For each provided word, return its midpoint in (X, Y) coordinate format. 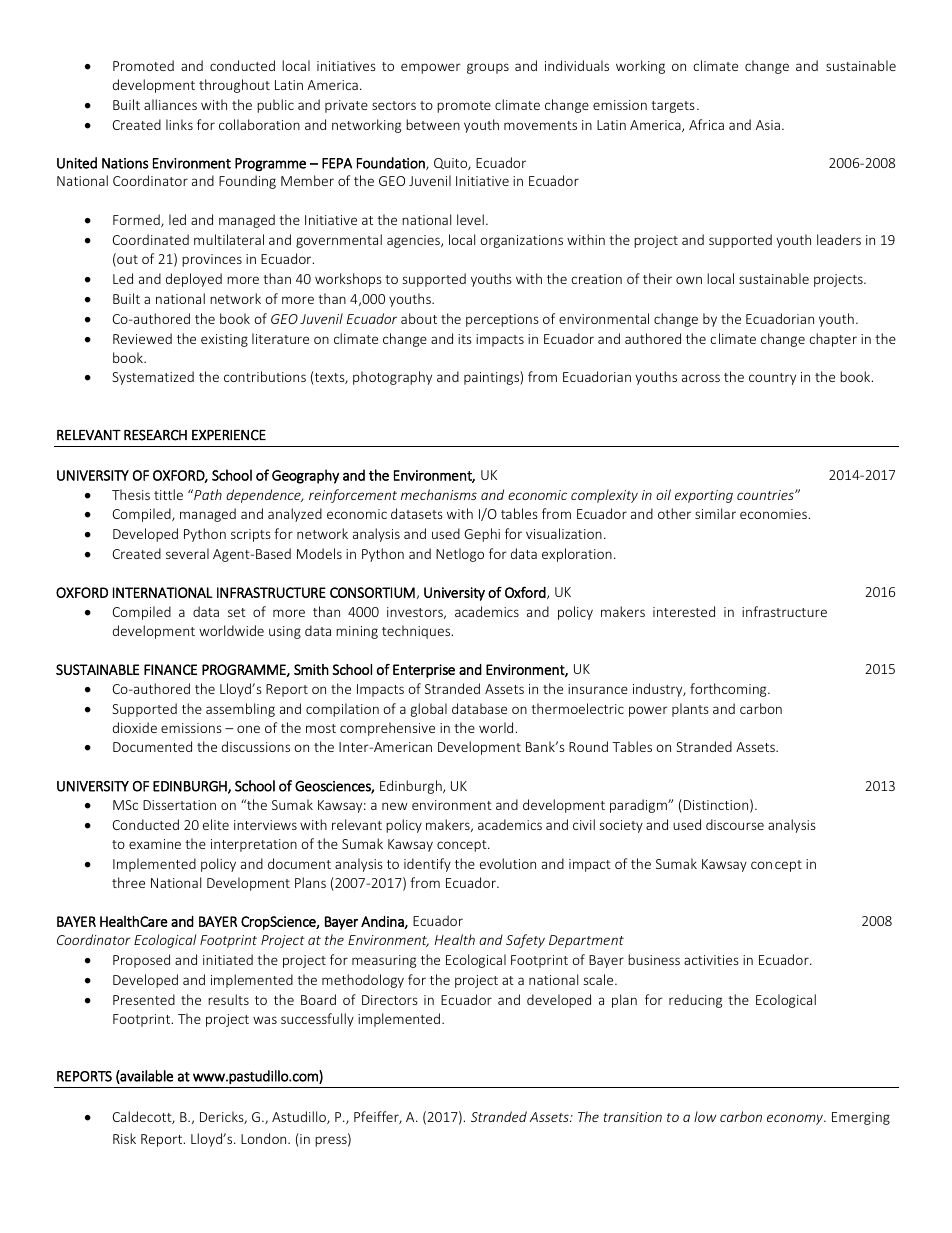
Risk (124, 1138)
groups (488, 68)
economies (773, 514)
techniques (417, 632)
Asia (768, 125)
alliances (170, 104)
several (187, 553)
